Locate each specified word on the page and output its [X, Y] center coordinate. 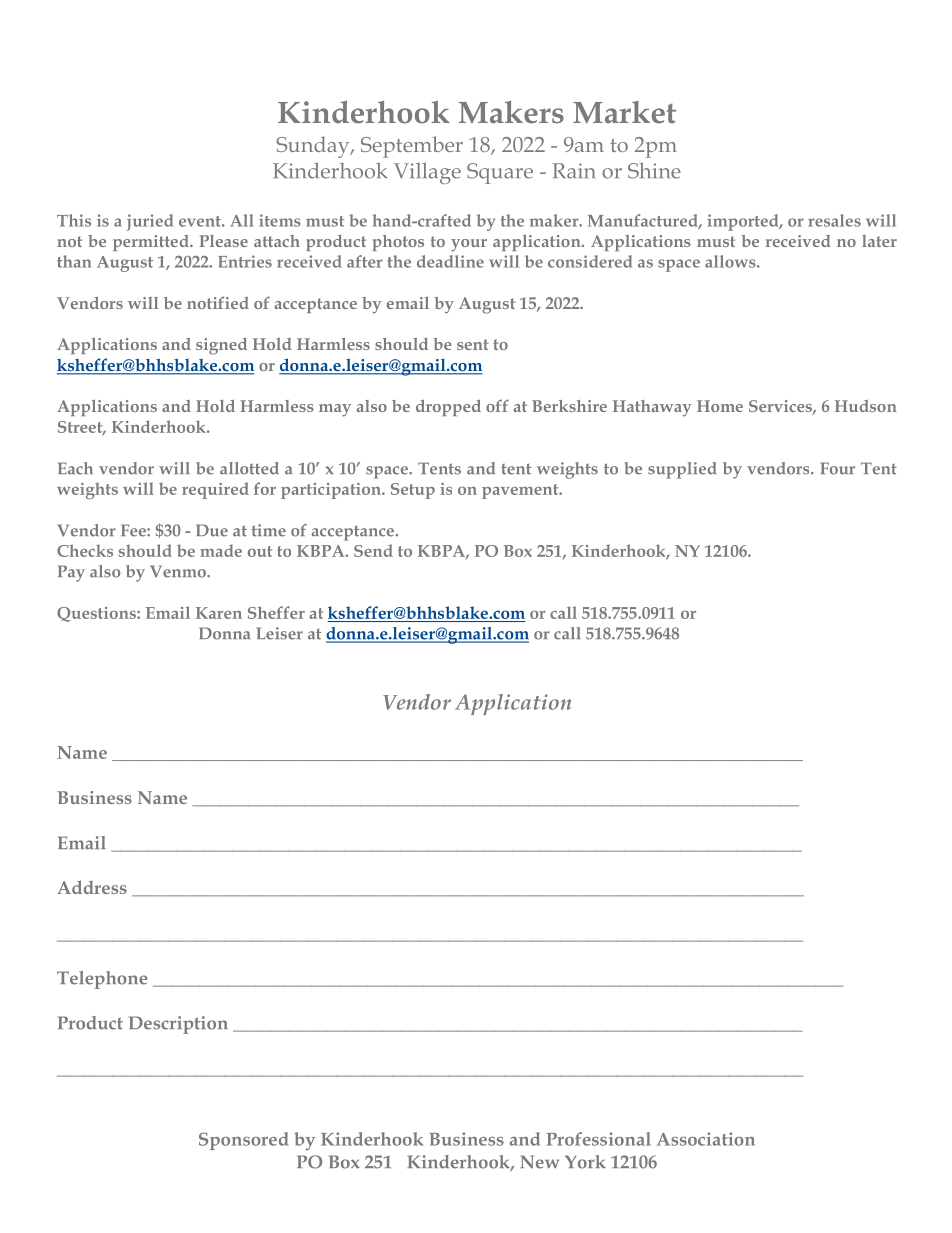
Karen [219, 613]
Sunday [314, 147]
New [539, 1162]
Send [373, 550]
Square [500, 173]
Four [837, 468]
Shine [654, 170]
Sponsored [244, 1141]
